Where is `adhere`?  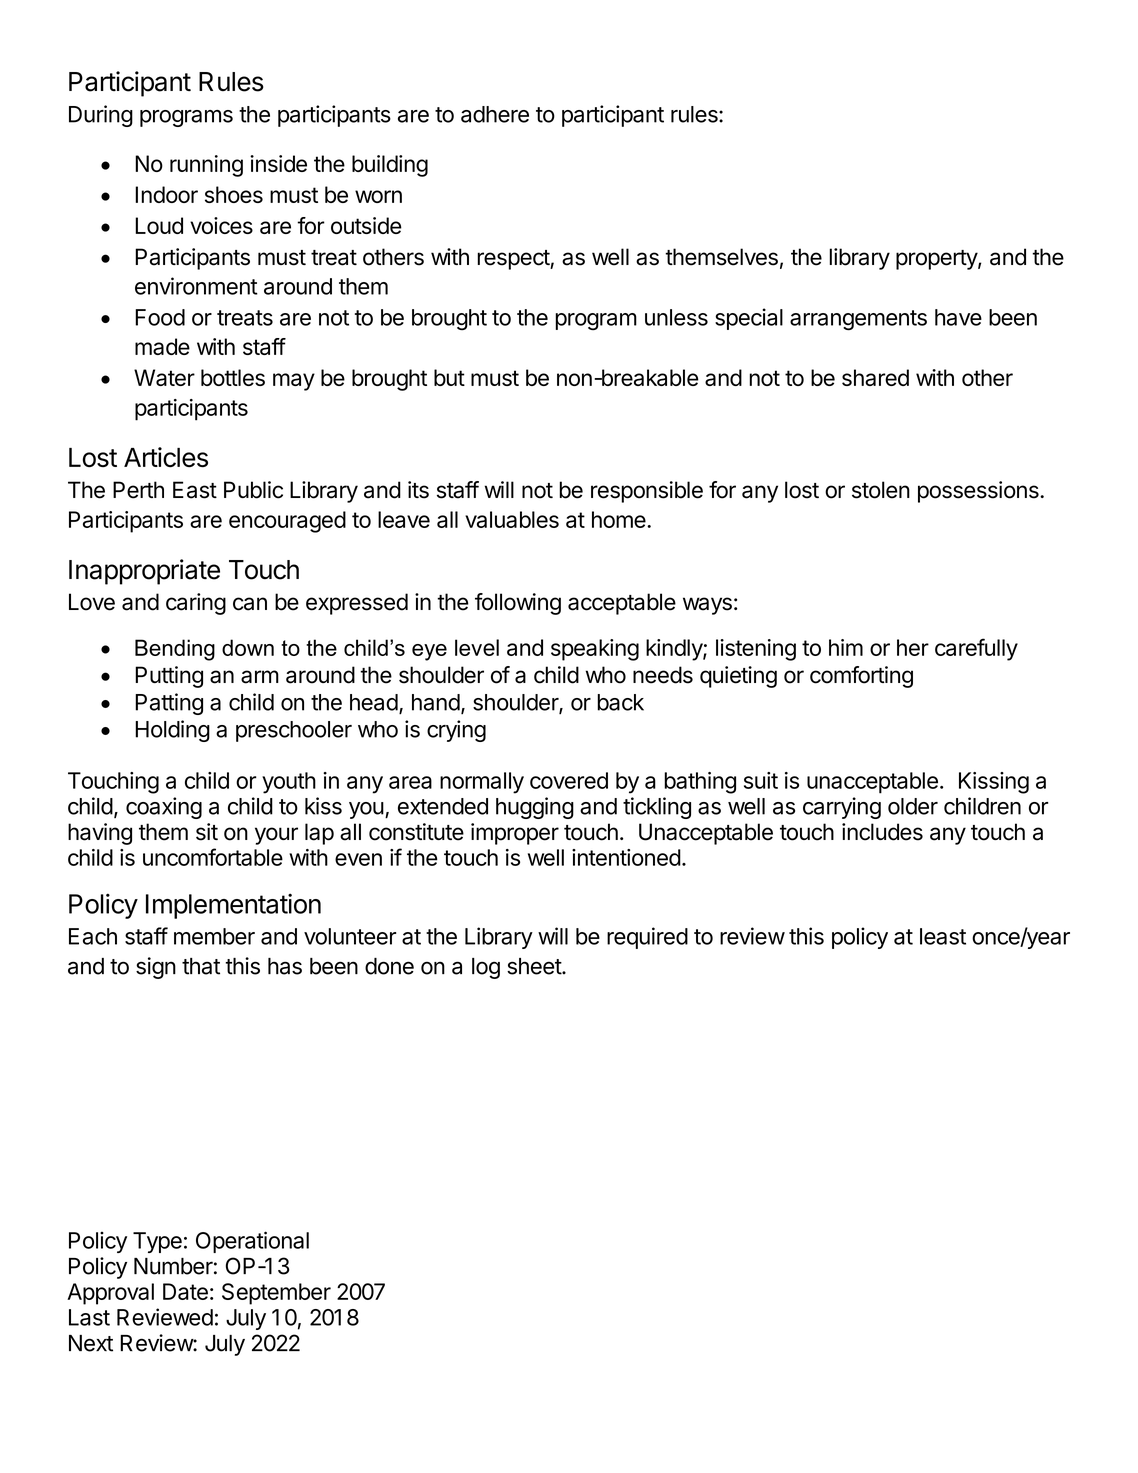 adhere is located at coordinates (495, 114).
